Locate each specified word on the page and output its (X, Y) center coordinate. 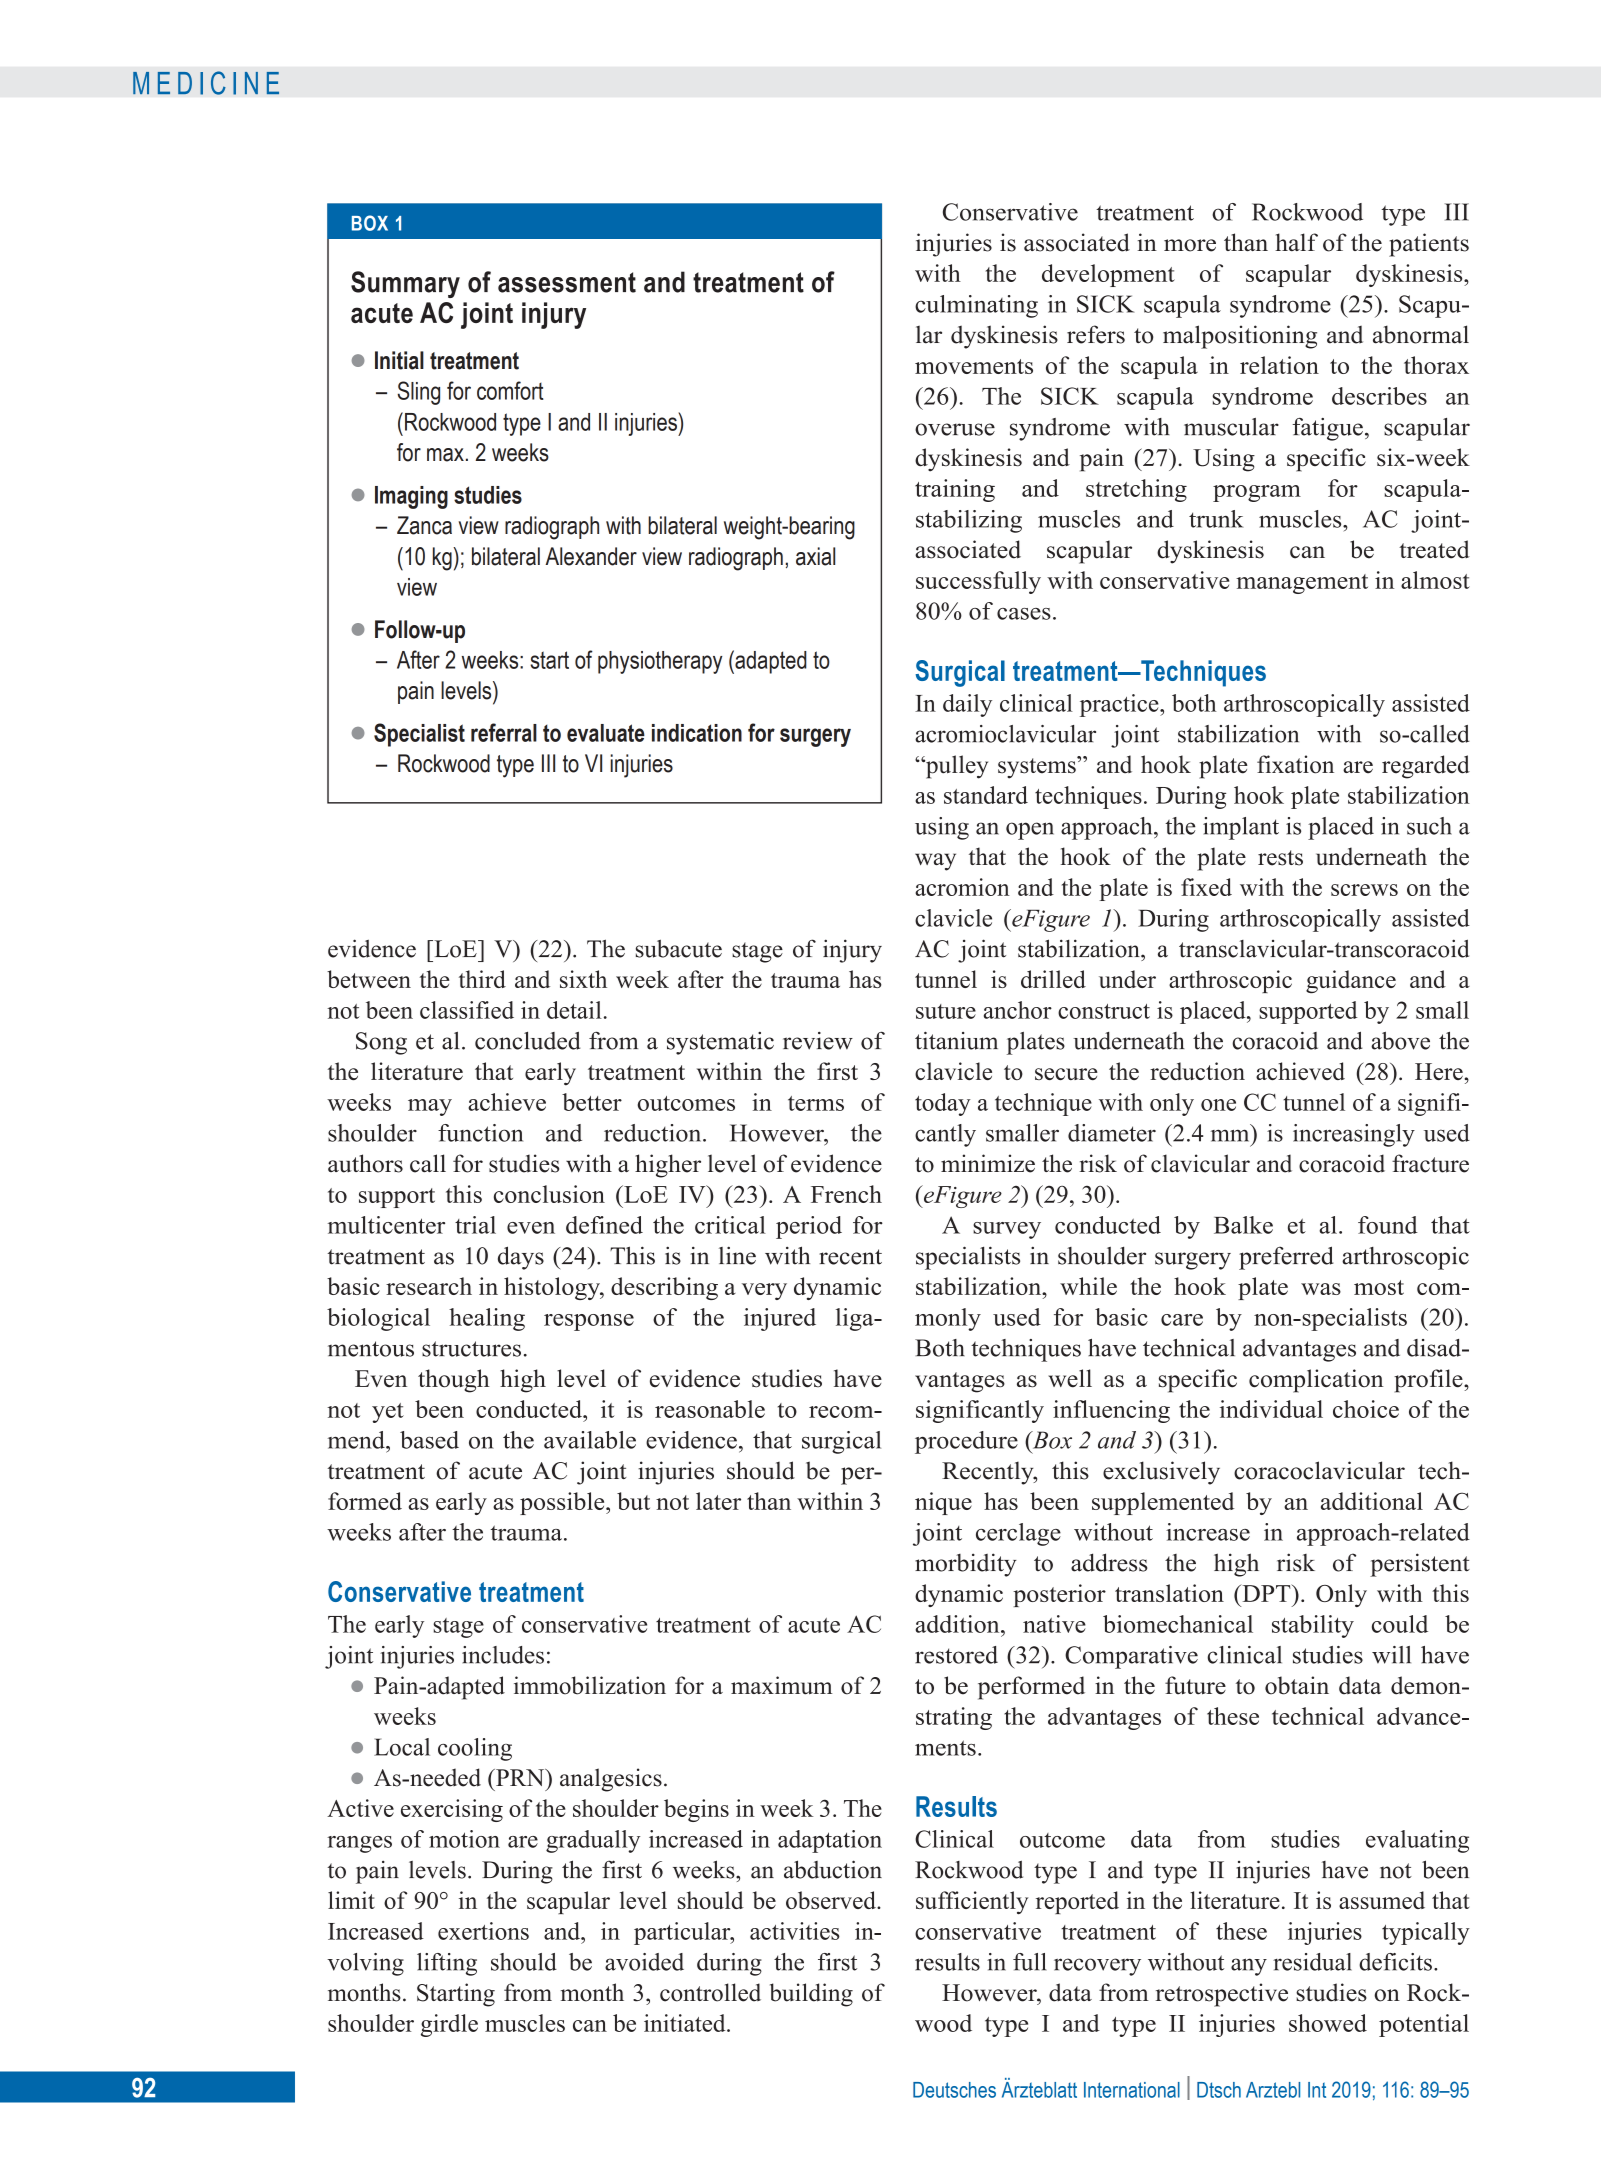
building (811, 1995)
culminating (976, 306)
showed (1328, 2023)
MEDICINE (206, 83)
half (1296, 242)
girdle (449, 2025)
